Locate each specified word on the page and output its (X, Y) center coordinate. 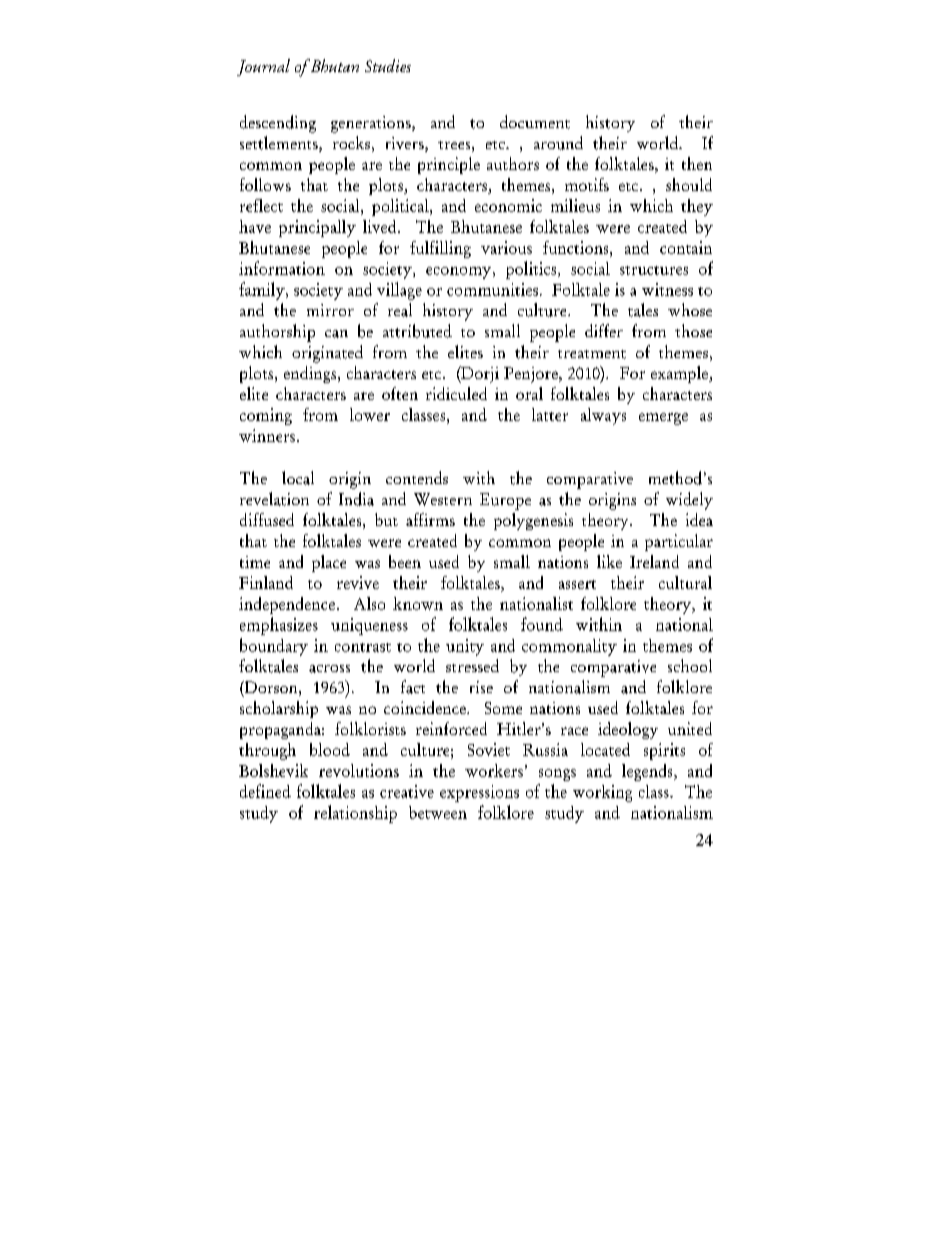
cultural (685, 582)
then (697, 163)
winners (267, 435)
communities (492, 289)
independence (287, 605)
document (535, 122)
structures (654, 270)
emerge (663, 419)
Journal (263, 67)
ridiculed (456, 393)
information (282, 268)
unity (465, 647)
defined (265, 791)
